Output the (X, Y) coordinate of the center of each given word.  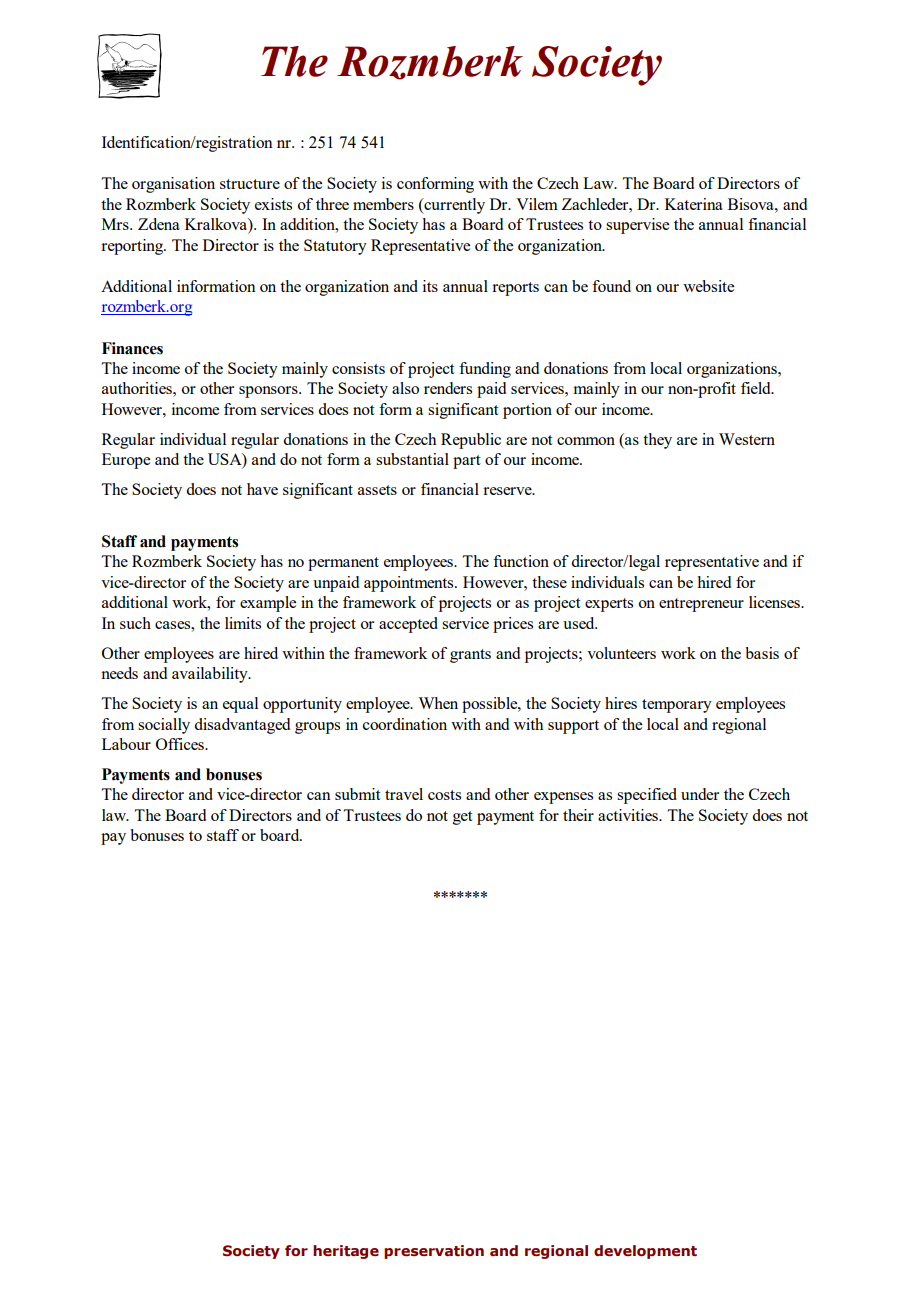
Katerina (694, 204)
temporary (677, 706)
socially (164, 726)
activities (629, 815)
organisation (173, 185)
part (466, 462)
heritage (346, 1252)
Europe (126, 461)
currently (453, 206)
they (657, 441)
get (462, 818)
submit (357, 794)
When (438, 703)
